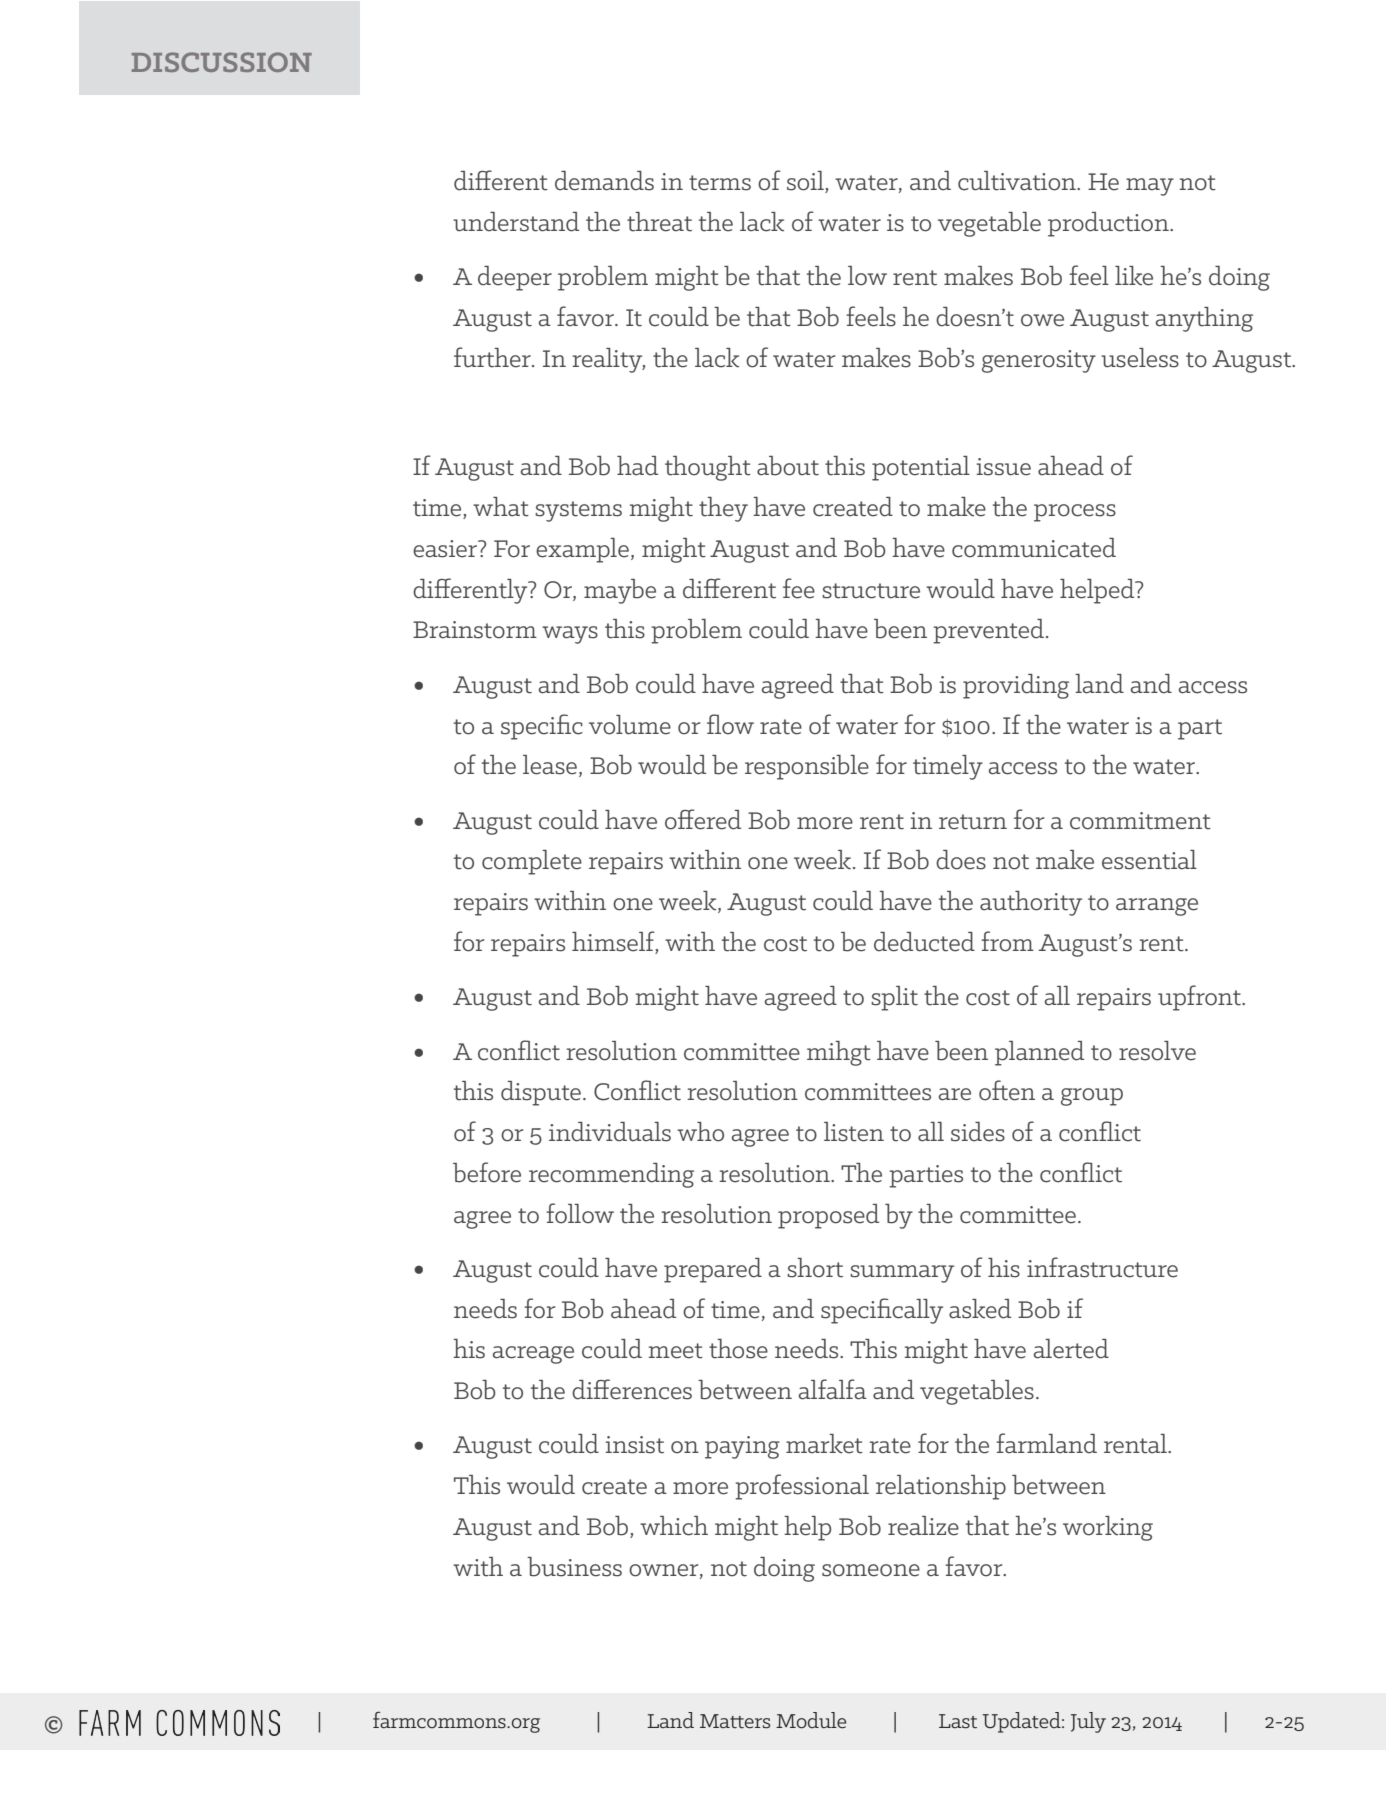  I want to click on Brainstorm, so click(475, 630).
